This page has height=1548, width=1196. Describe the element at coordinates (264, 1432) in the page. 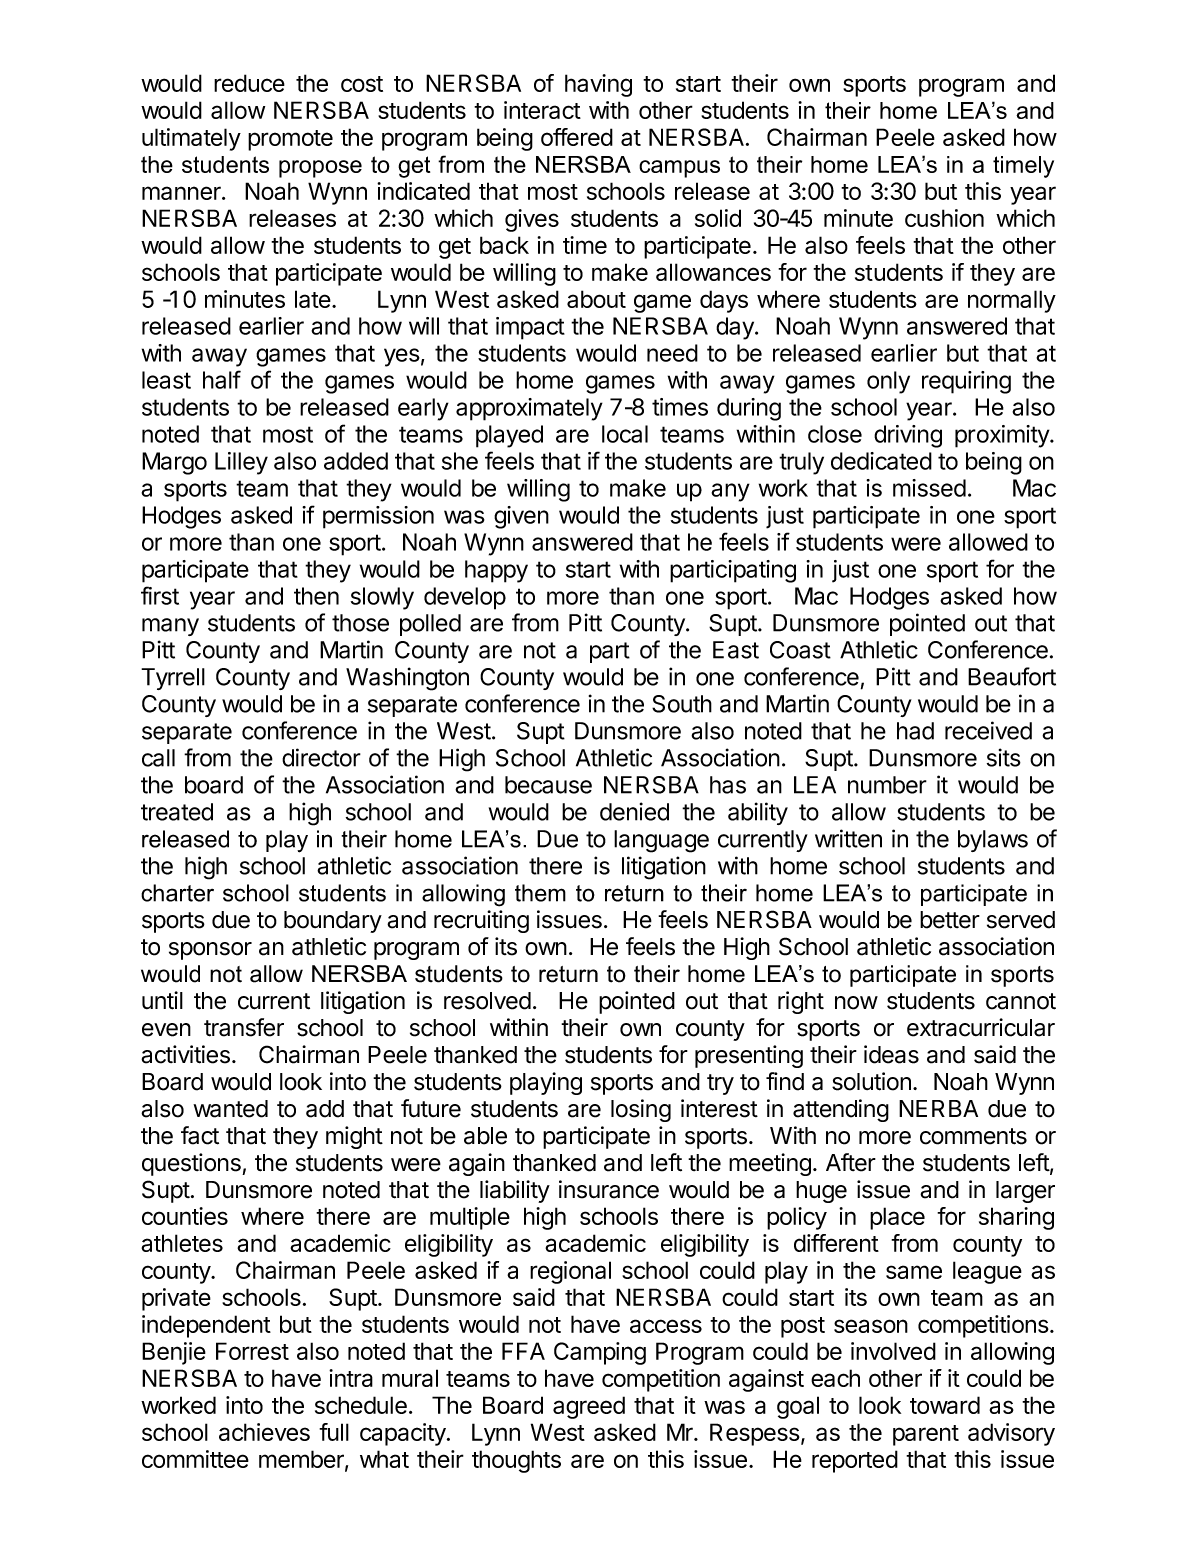

I see `achieves` at that location.
